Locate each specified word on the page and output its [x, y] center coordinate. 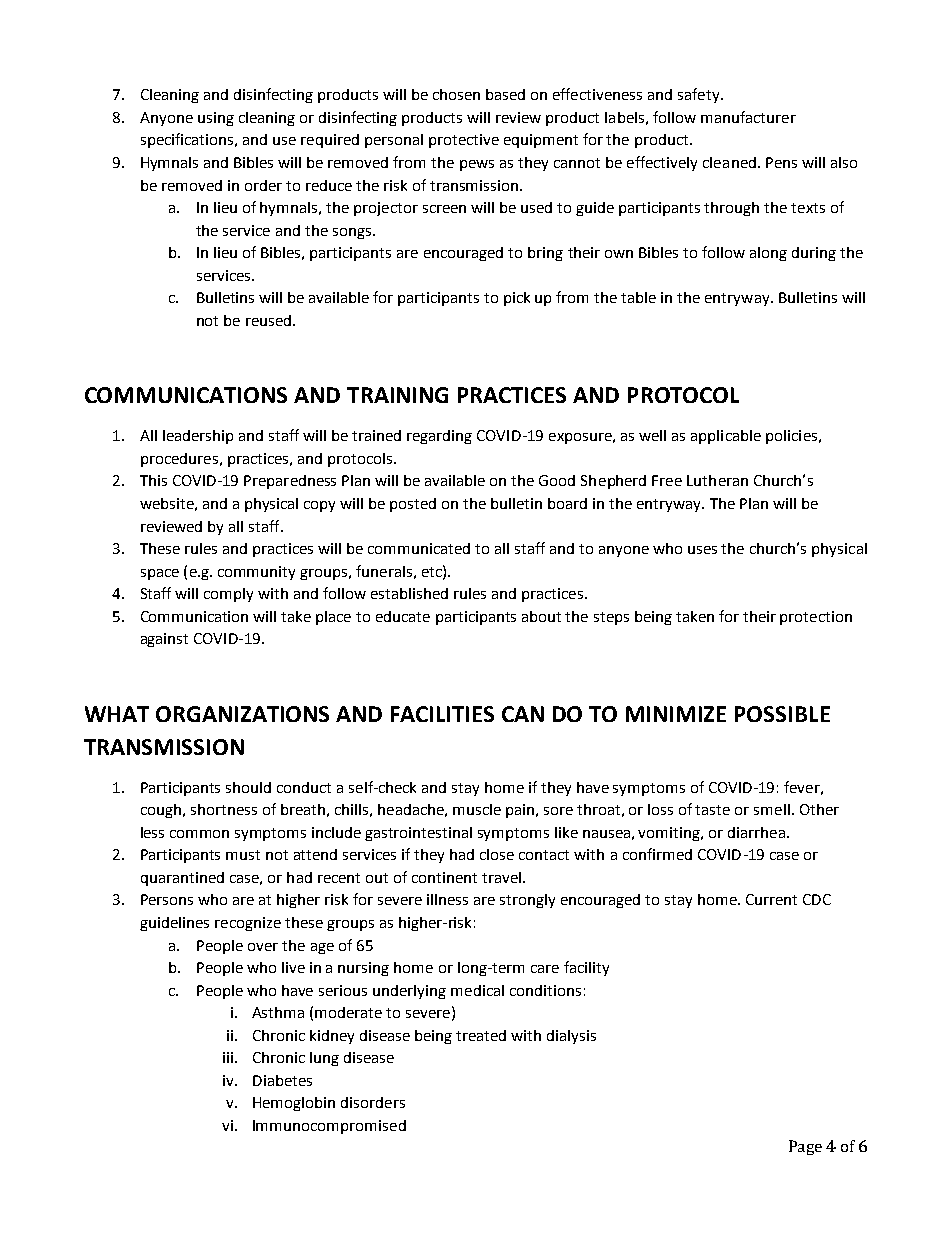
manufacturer [748, 117]
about [541, 616]
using [216, 119]
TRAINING [397, 395]
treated [481, 1035]
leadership [198, 437]
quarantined [182, 879]
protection [816, 618]
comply [228, 595]
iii [228, 1057]
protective [464, 141]
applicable [726, 437]
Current [771, 899]
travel [501, 877]
